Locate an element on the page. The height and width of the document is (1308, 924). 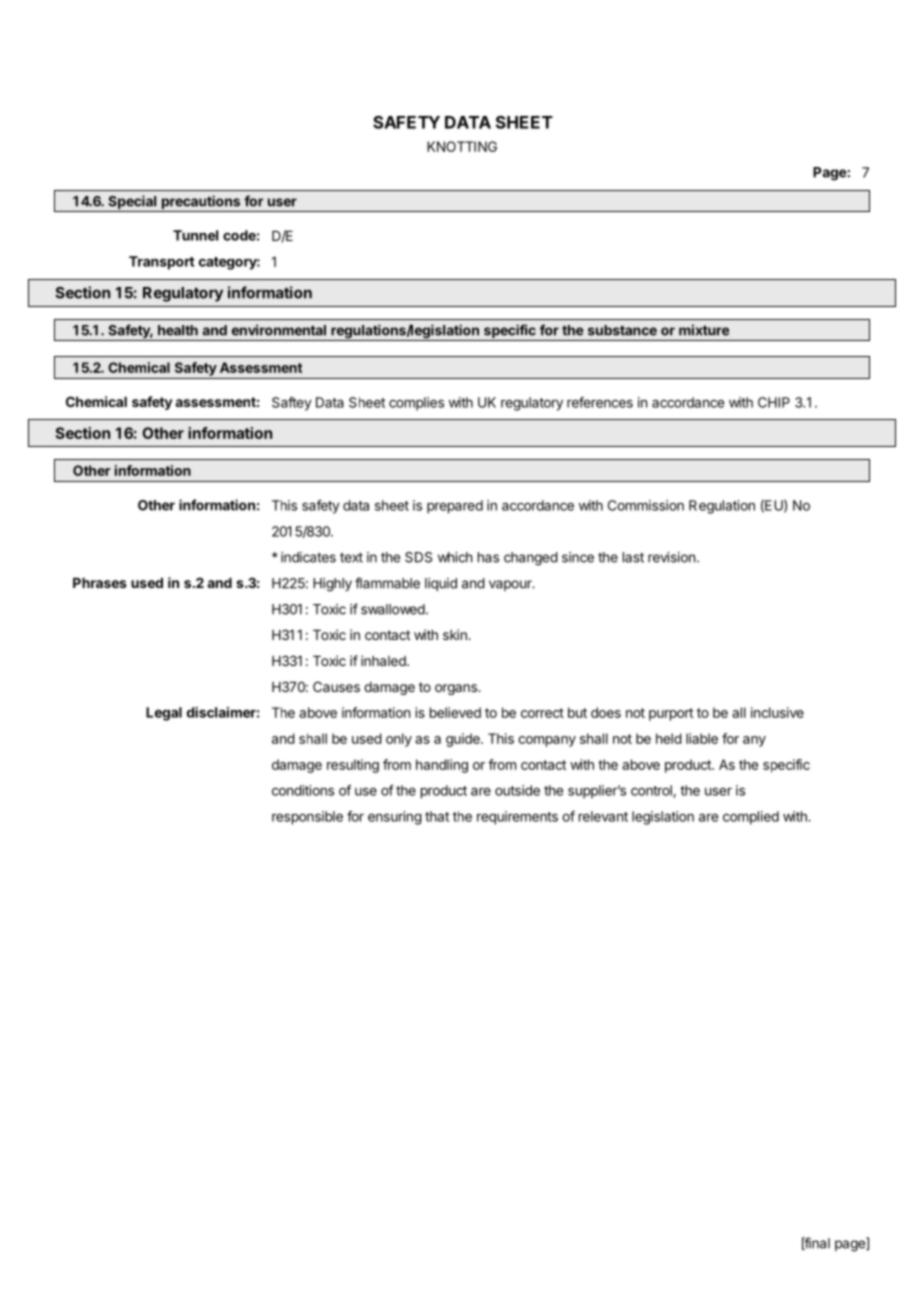
Phrases is located at coordinates (100, 583).
